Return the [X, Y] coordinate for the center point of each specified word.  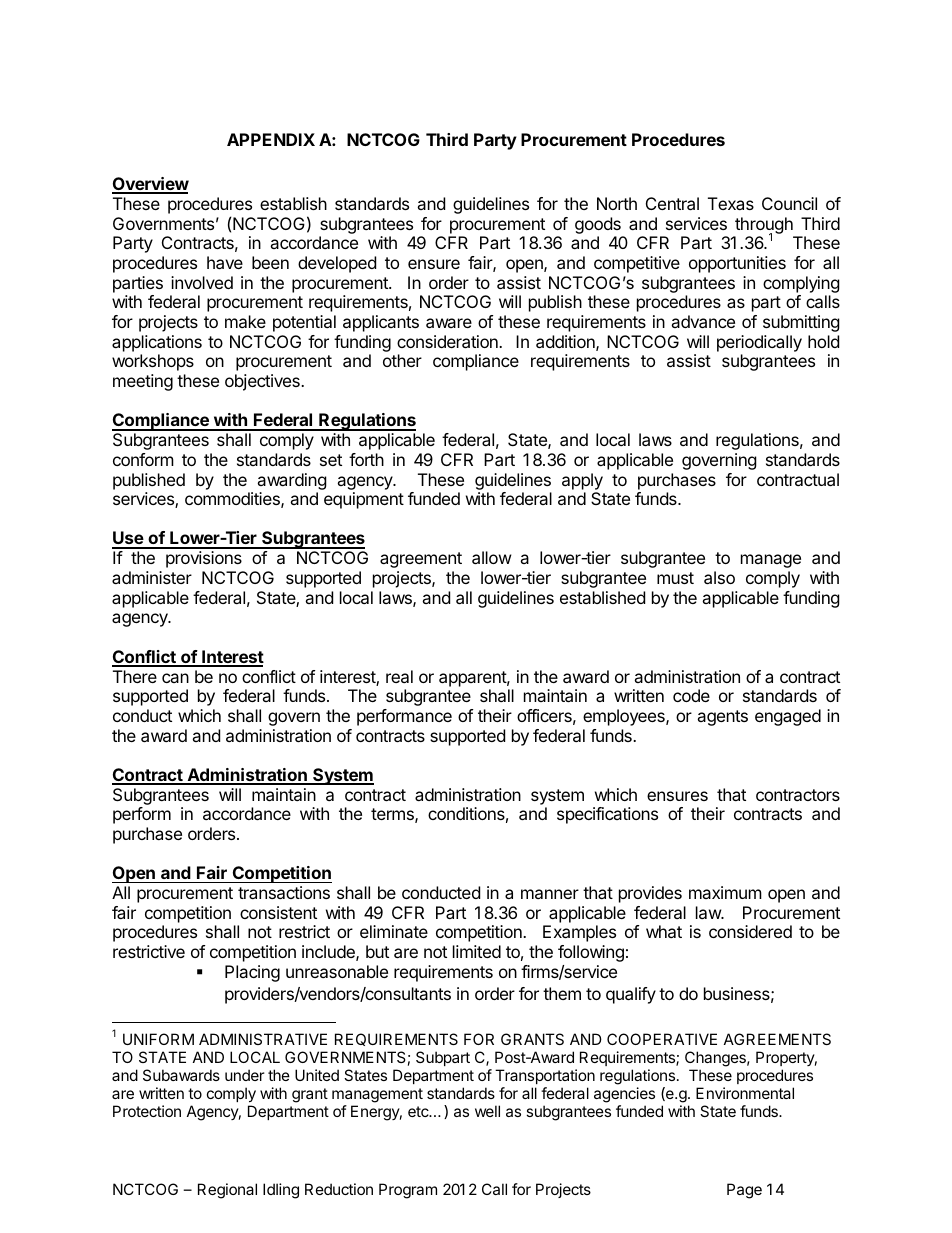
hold [823, 341]
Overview [150, 185]
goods [598, 225]
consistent [278, 912]
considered [750, 931]
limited [477, 951]
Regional [227, 1191]
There [135, 676]
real [399, 676]
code [691, 695]
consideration [448, 341]
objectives [263, 382]
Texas [731, 203]
